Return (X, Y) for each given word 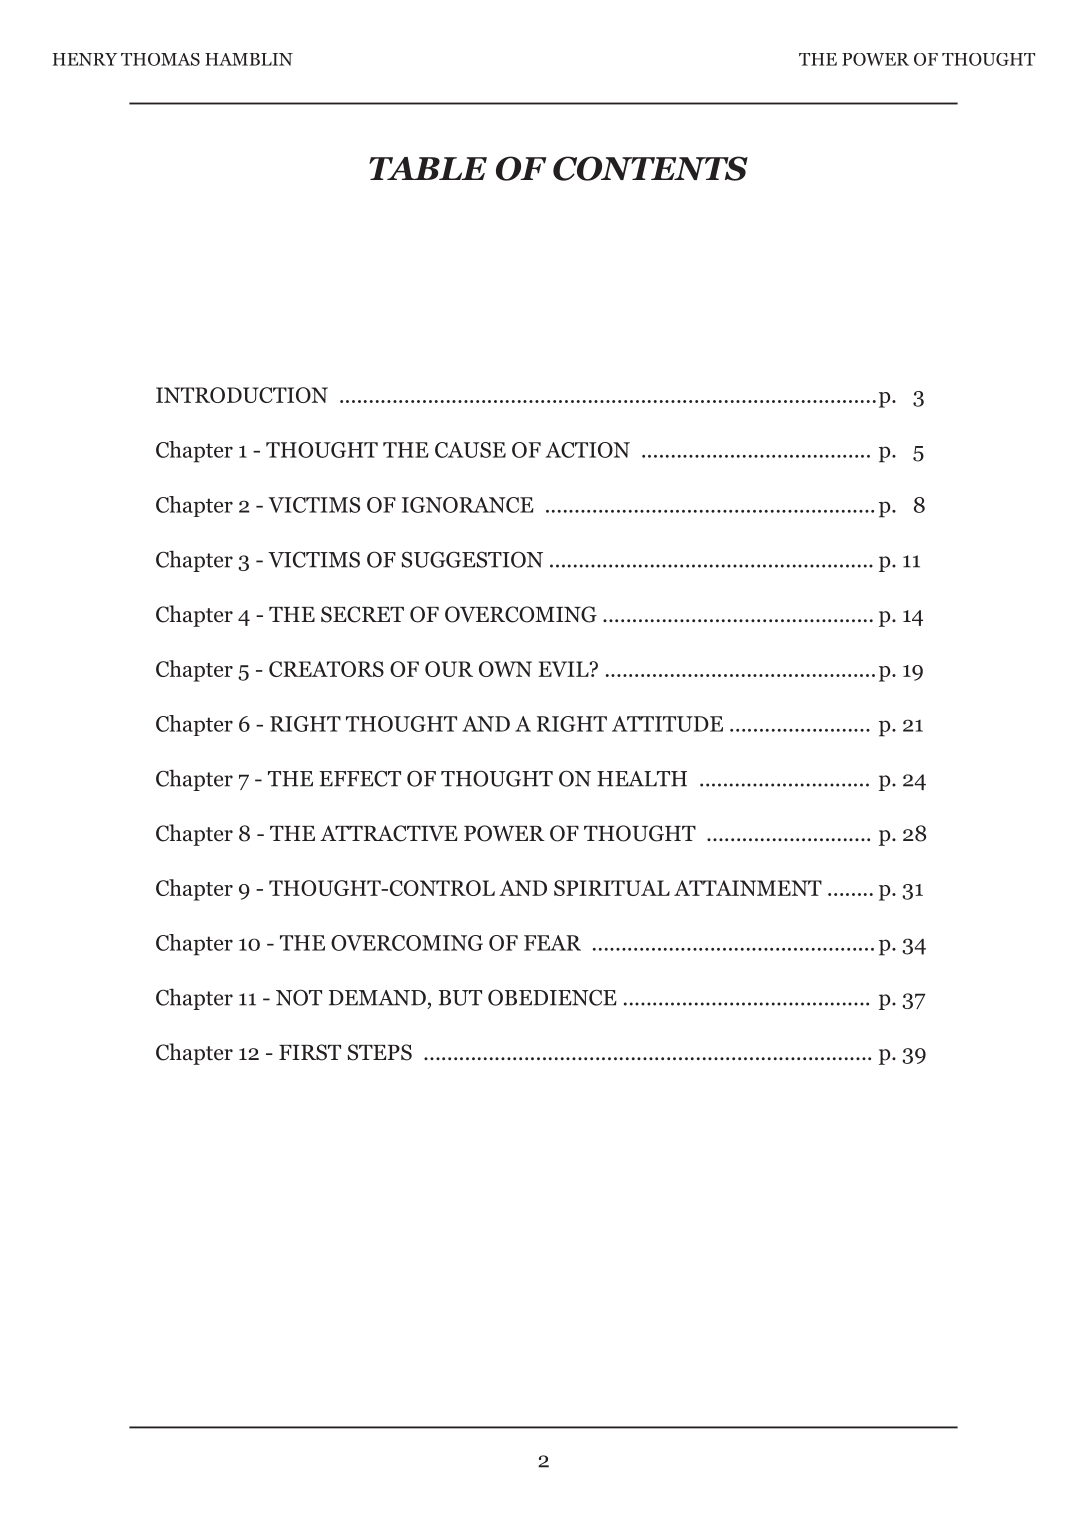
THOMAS (160, 59)
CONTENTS (650, 168)
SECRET (362, 614)
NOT (299, 997)
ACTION (587, 450)
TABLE (428, 168)
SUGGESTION (472, 559)
